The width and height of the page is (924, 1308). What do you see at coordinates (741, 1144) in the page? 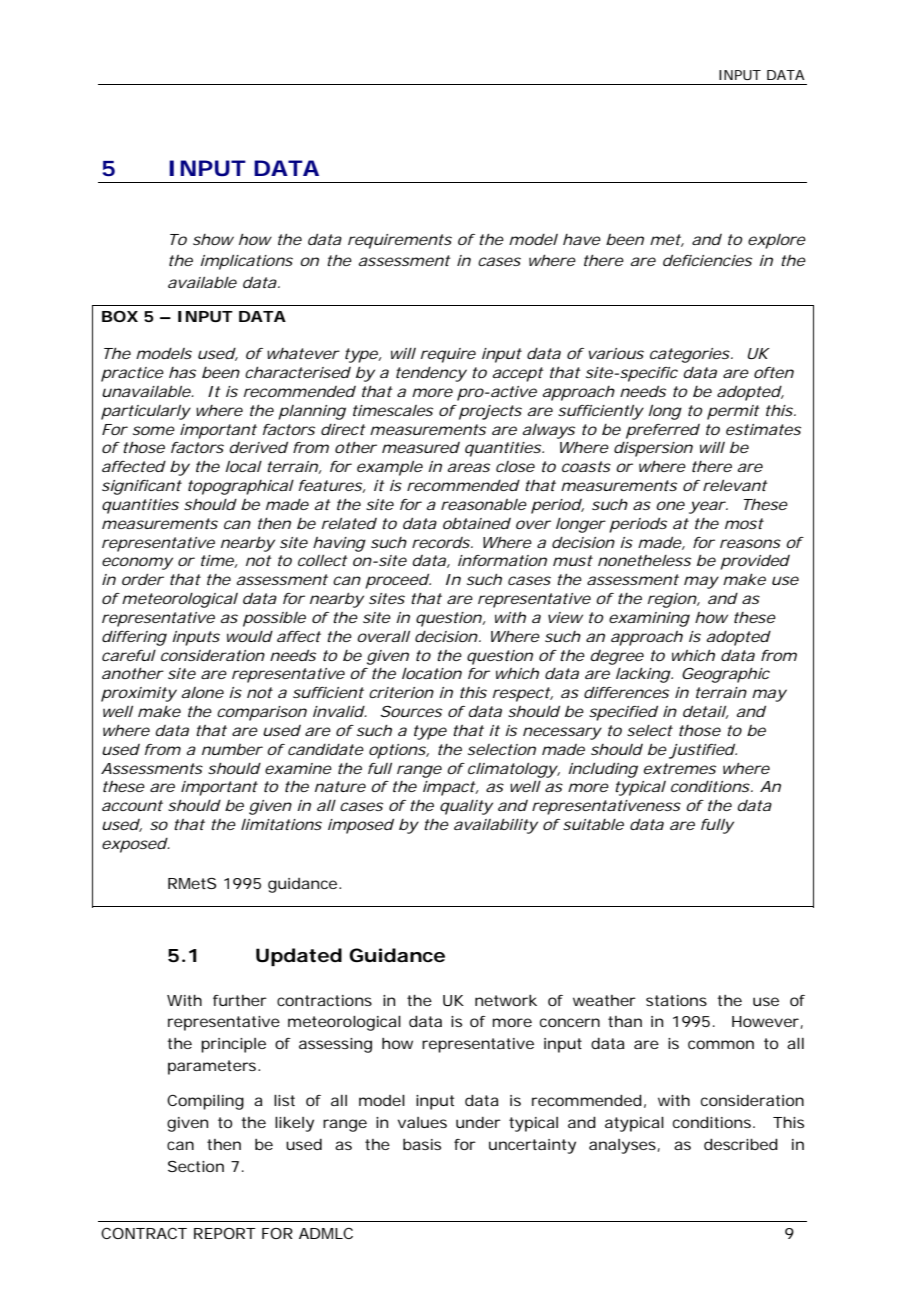
I see `described` at bounding box center [741, 1144].
